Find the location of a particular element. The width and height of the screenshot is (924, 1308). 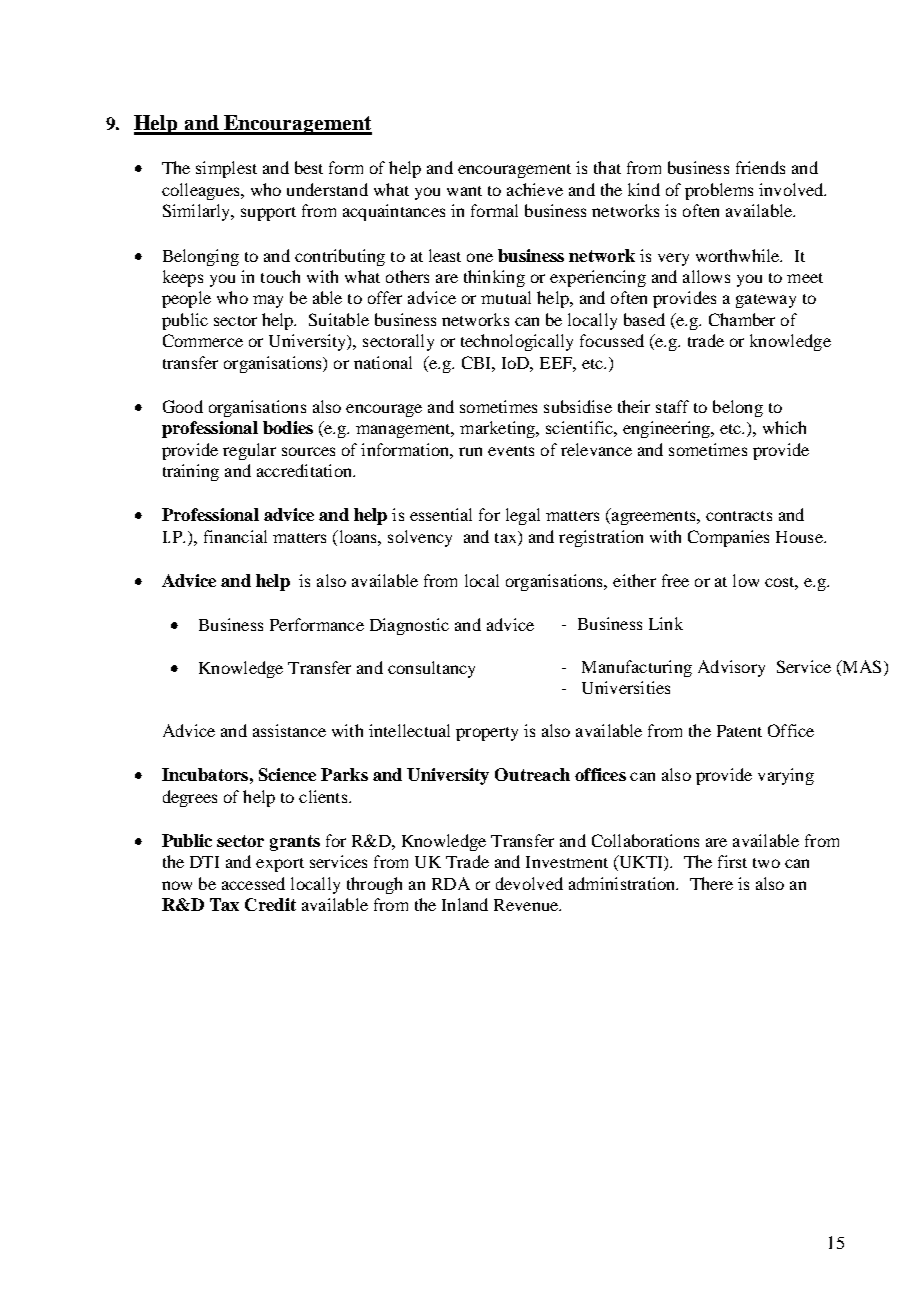

free is located at coordinates (675, 580).
